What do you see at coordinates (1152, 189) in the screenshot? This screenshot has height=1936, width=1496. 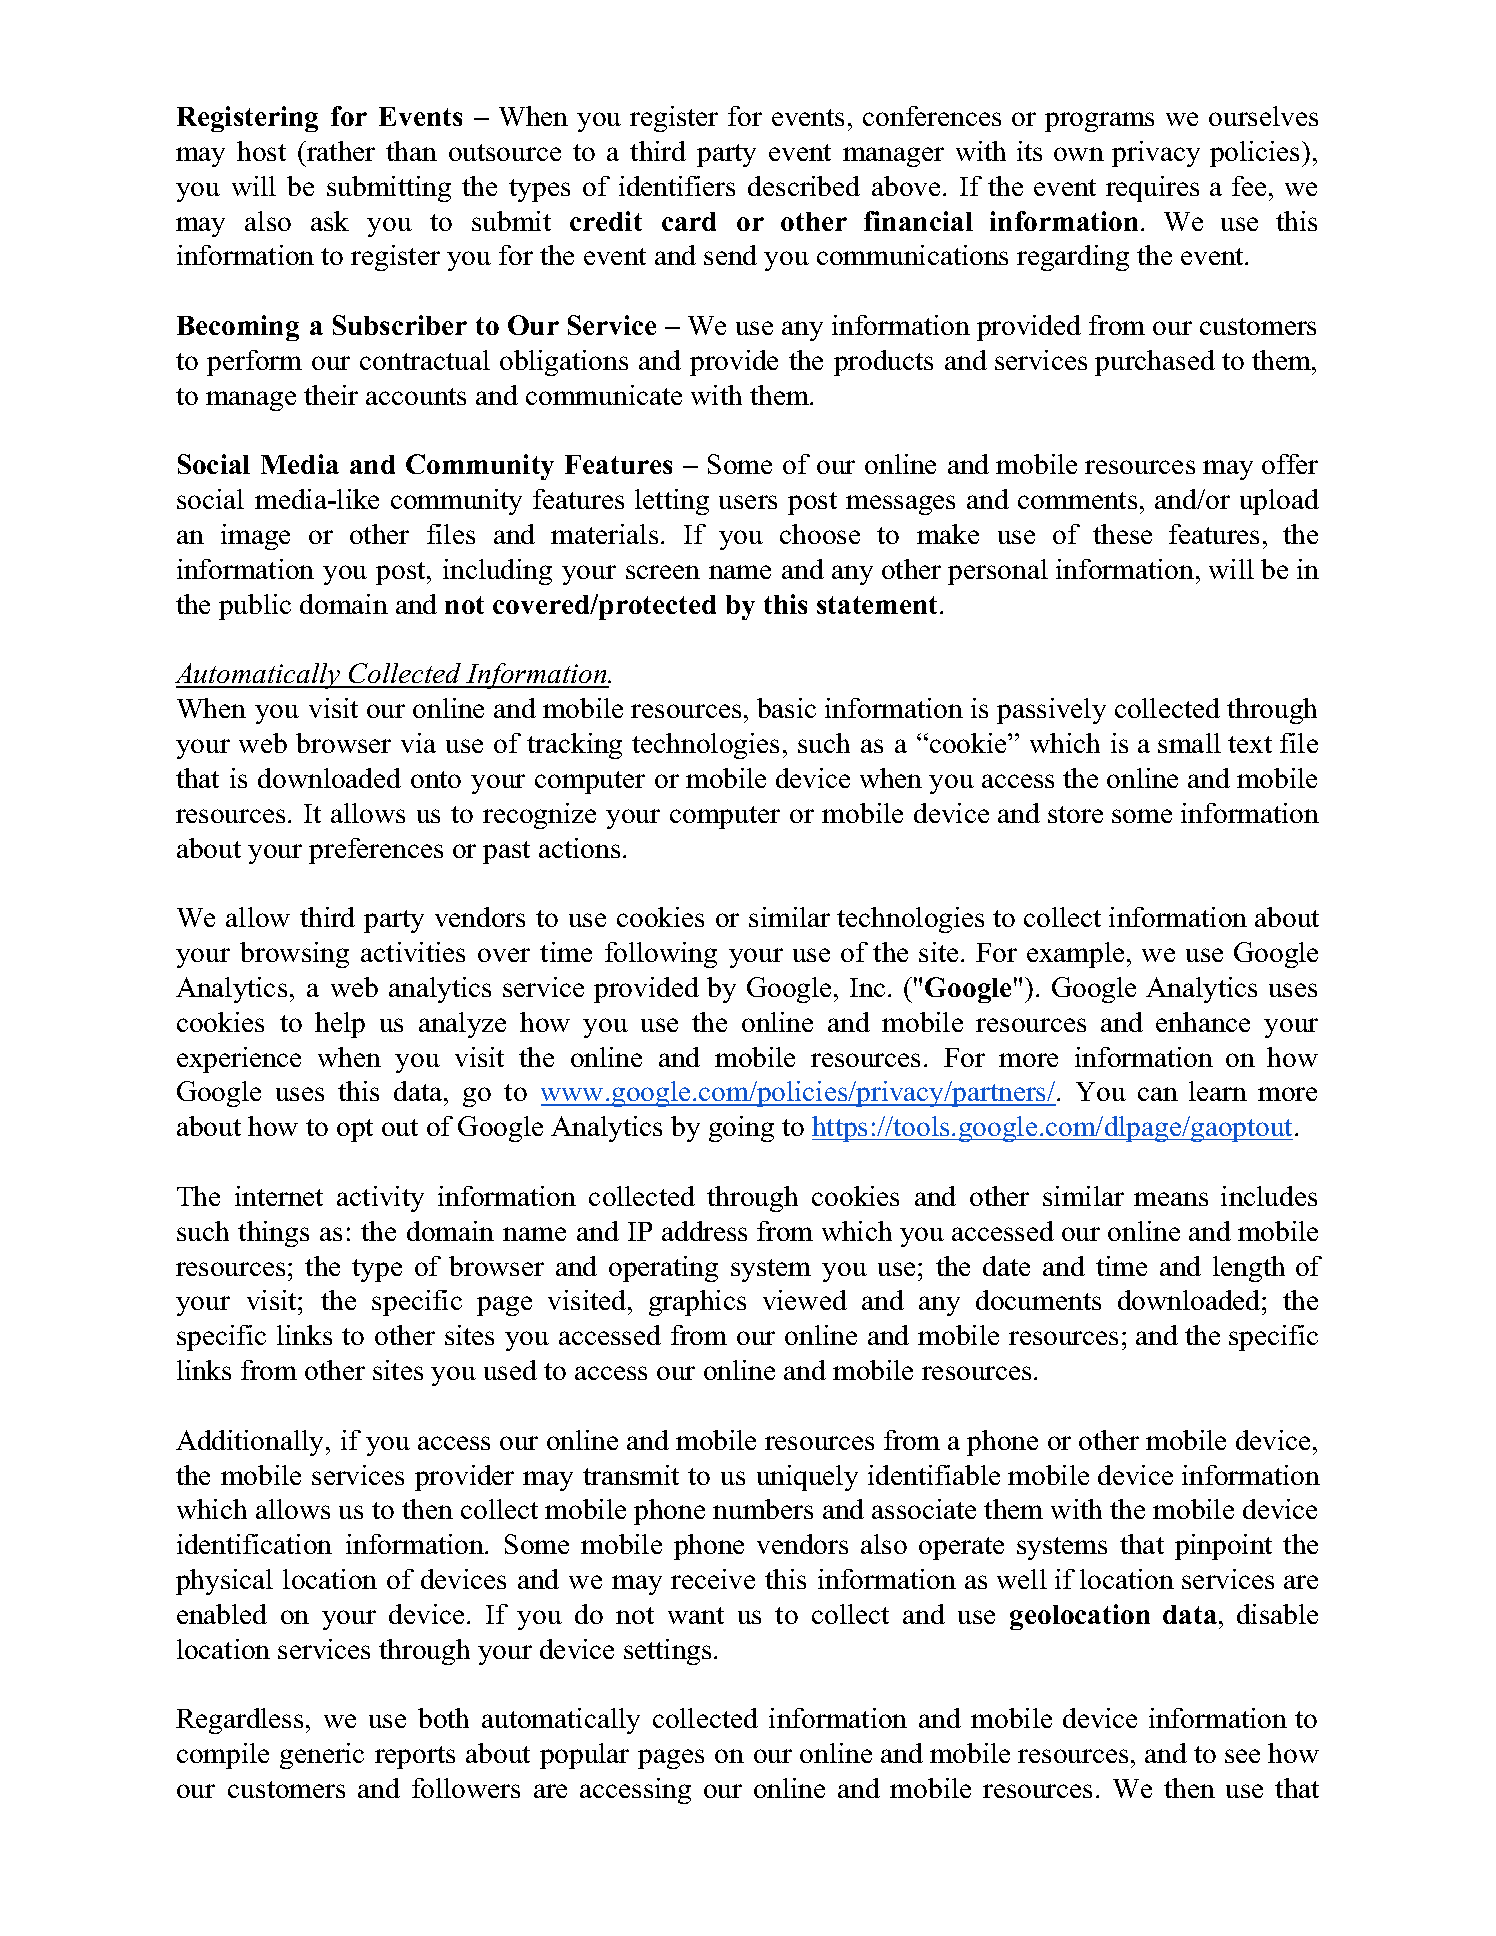 I see `requires` at bounding box center [1152, 189].
